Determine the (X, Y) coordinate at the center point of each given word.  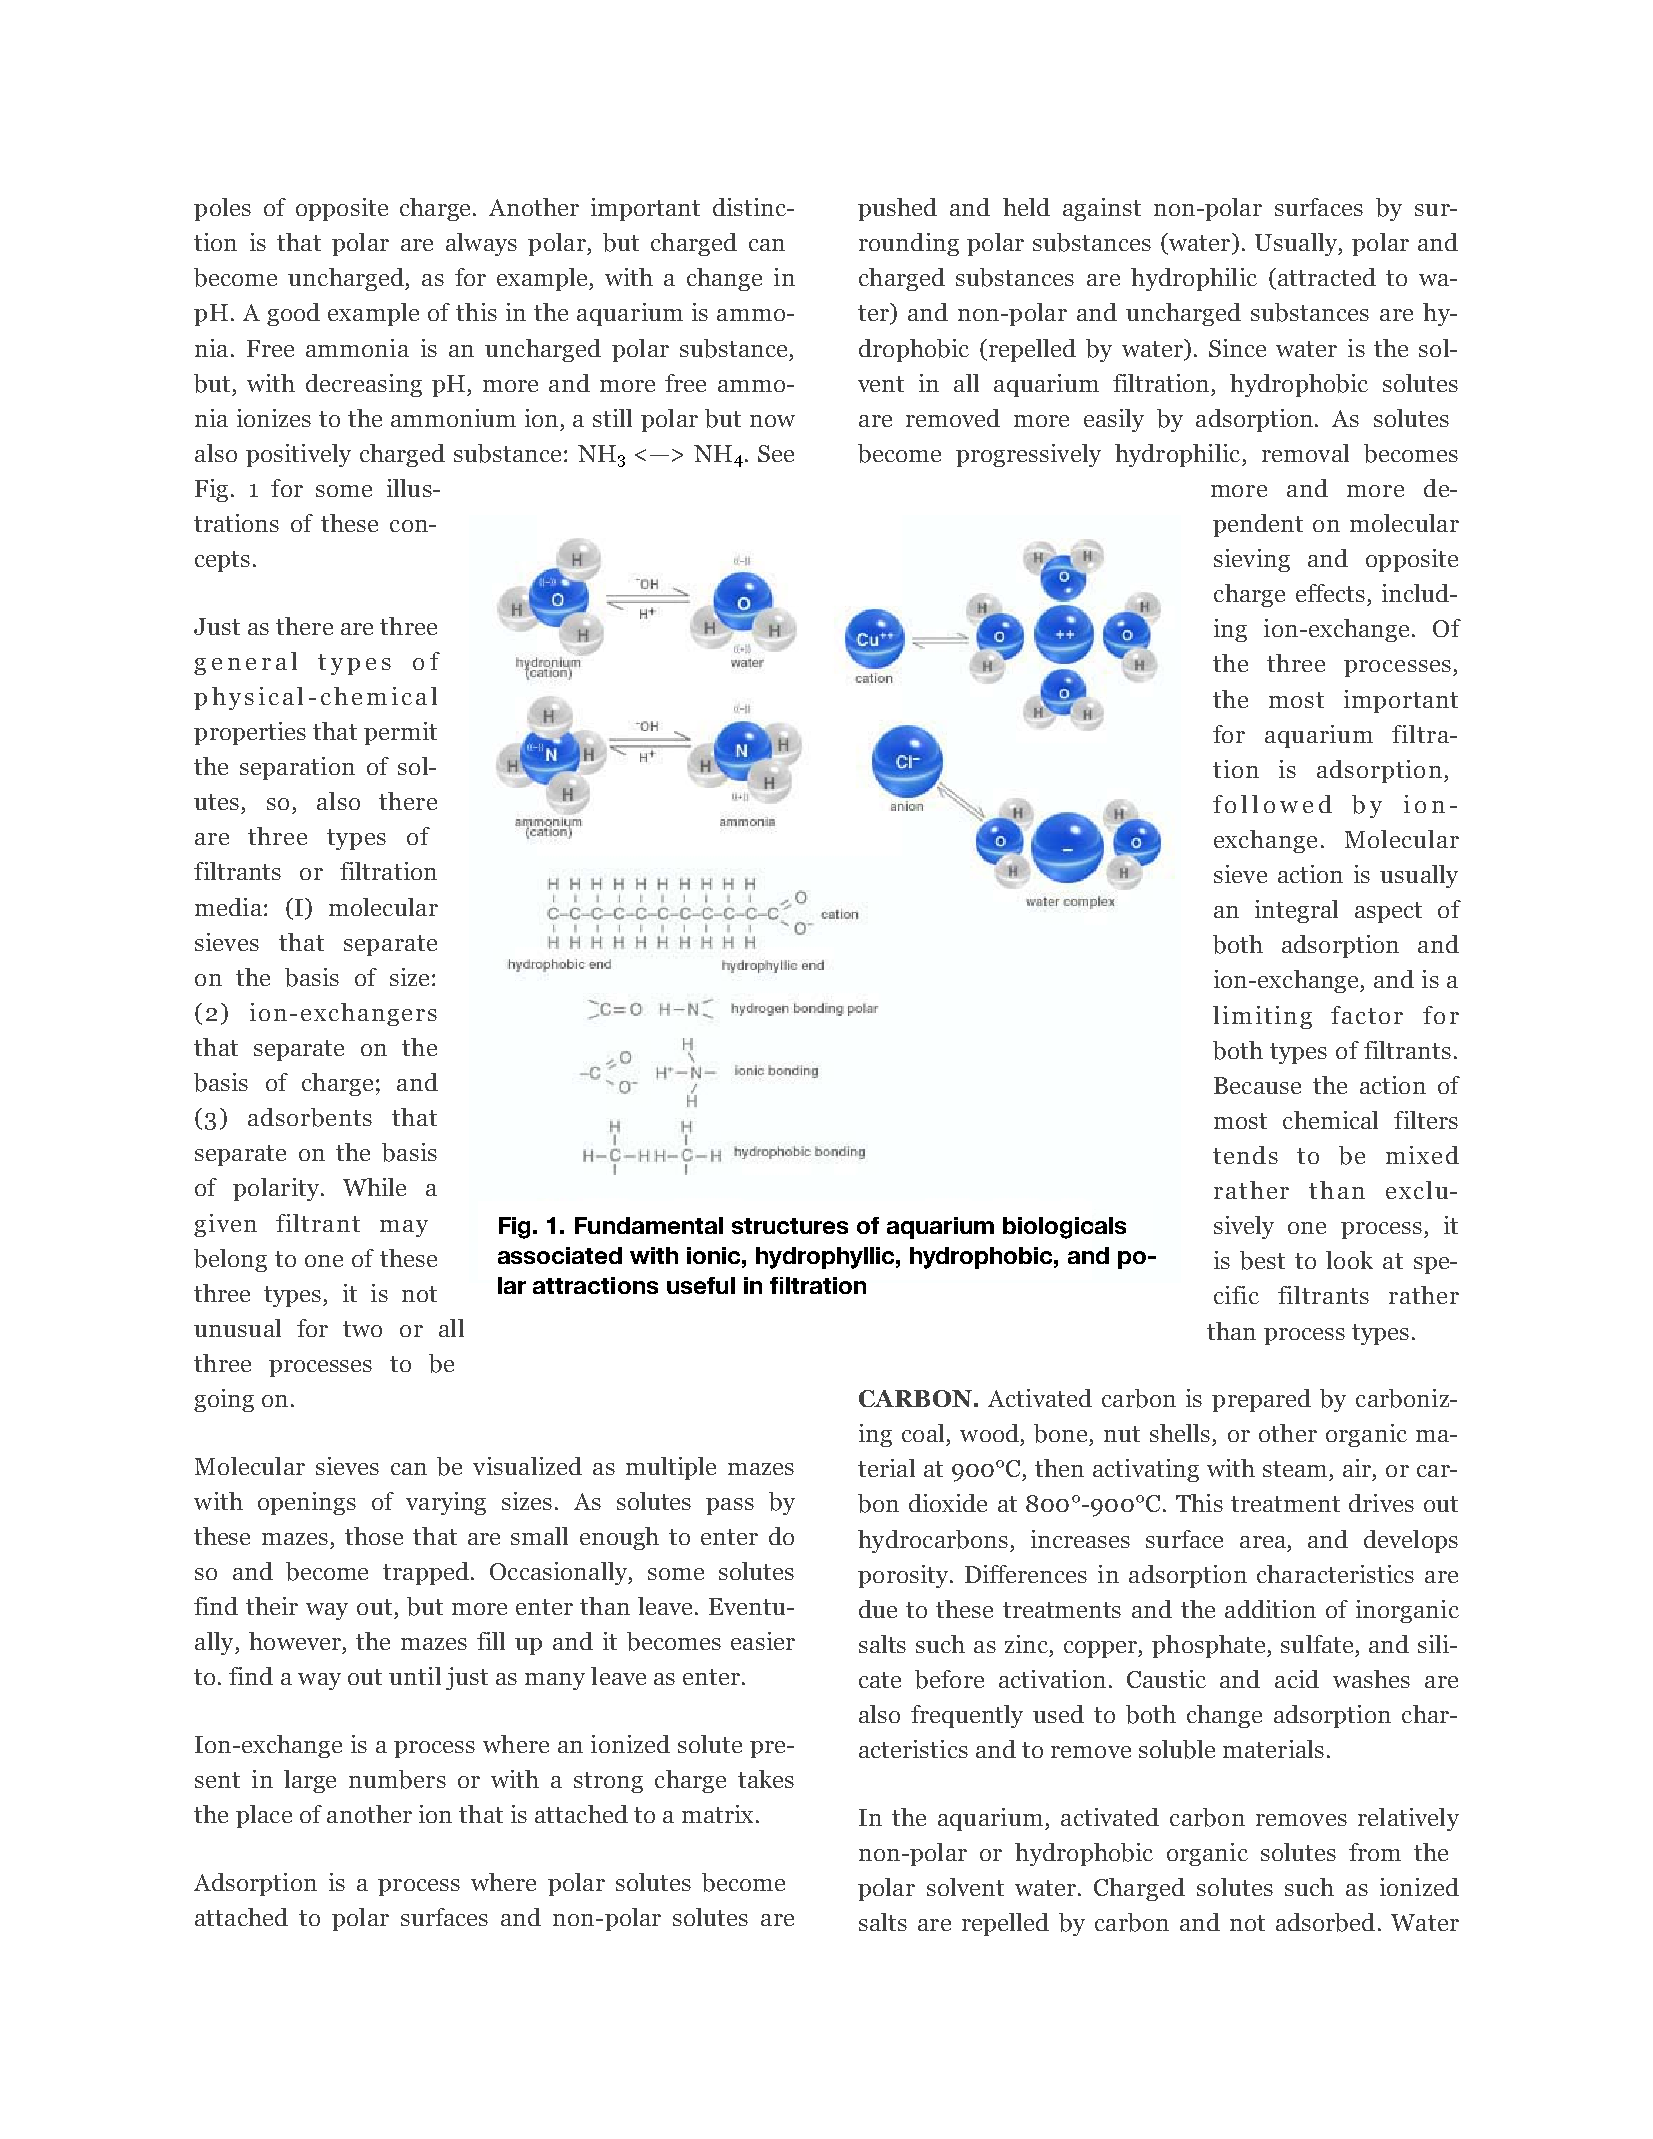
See (776, 453)
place (264, 1816)
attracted (1327, 277)
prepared (1261, 1400)
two (362, 1329)
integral (1296, 911)
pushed (897, 209)
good (293, 314)
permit (400, 733)
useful (701, 1285)
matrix (717, 1814)
